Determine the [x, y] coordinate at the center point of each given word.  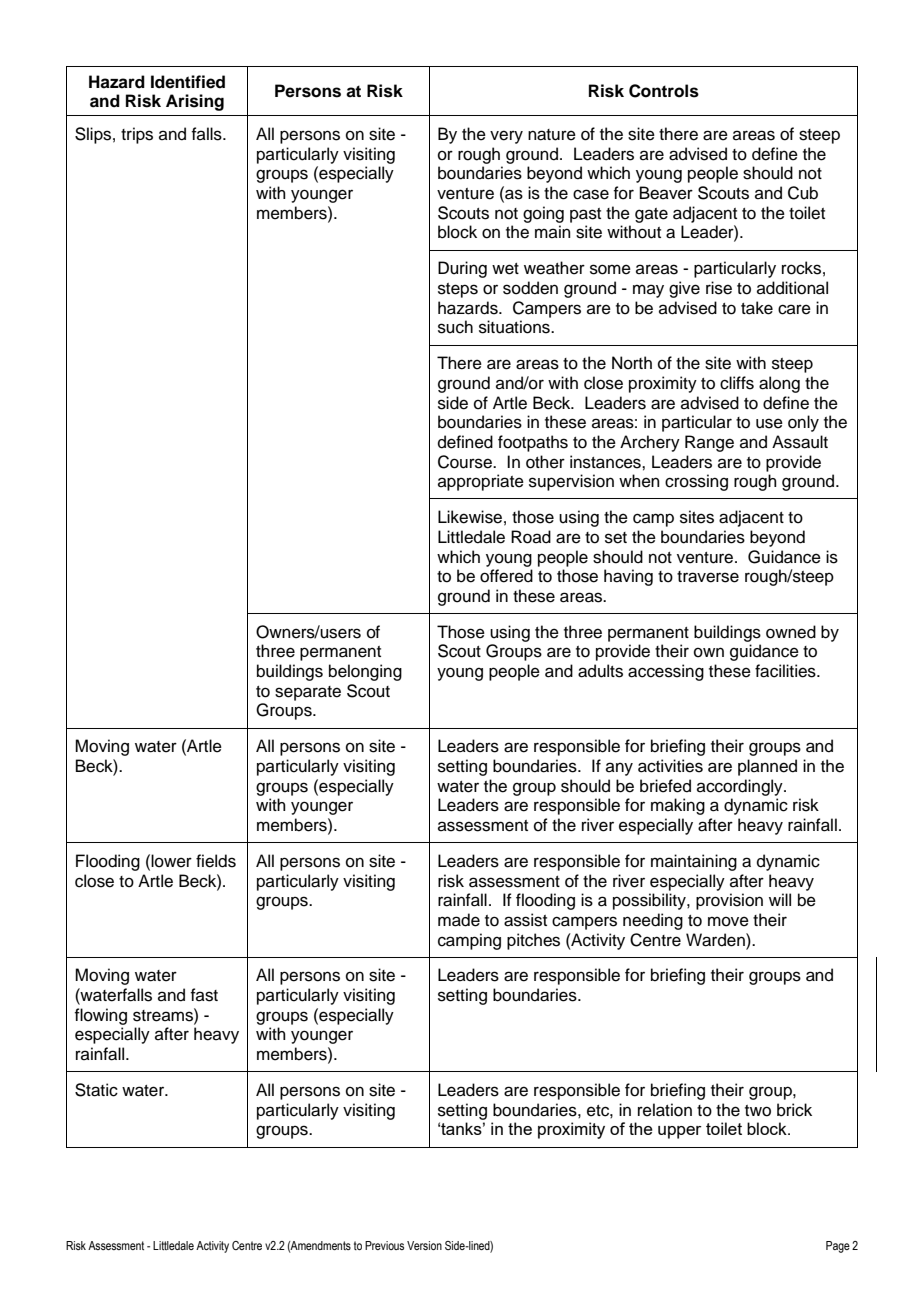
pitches [533, 941]
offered [506, 576]
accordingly [741, 787]
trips [137, 135]
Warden [716, 940]
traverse [708, 577]
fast [204, 995]
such [455, 327]
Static [96, 1090]
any [619, 769]
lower [171, 861]
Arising [195, 102]
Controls [664, 91]
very [506, 137]
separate [308, 693]
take [757, 308]
